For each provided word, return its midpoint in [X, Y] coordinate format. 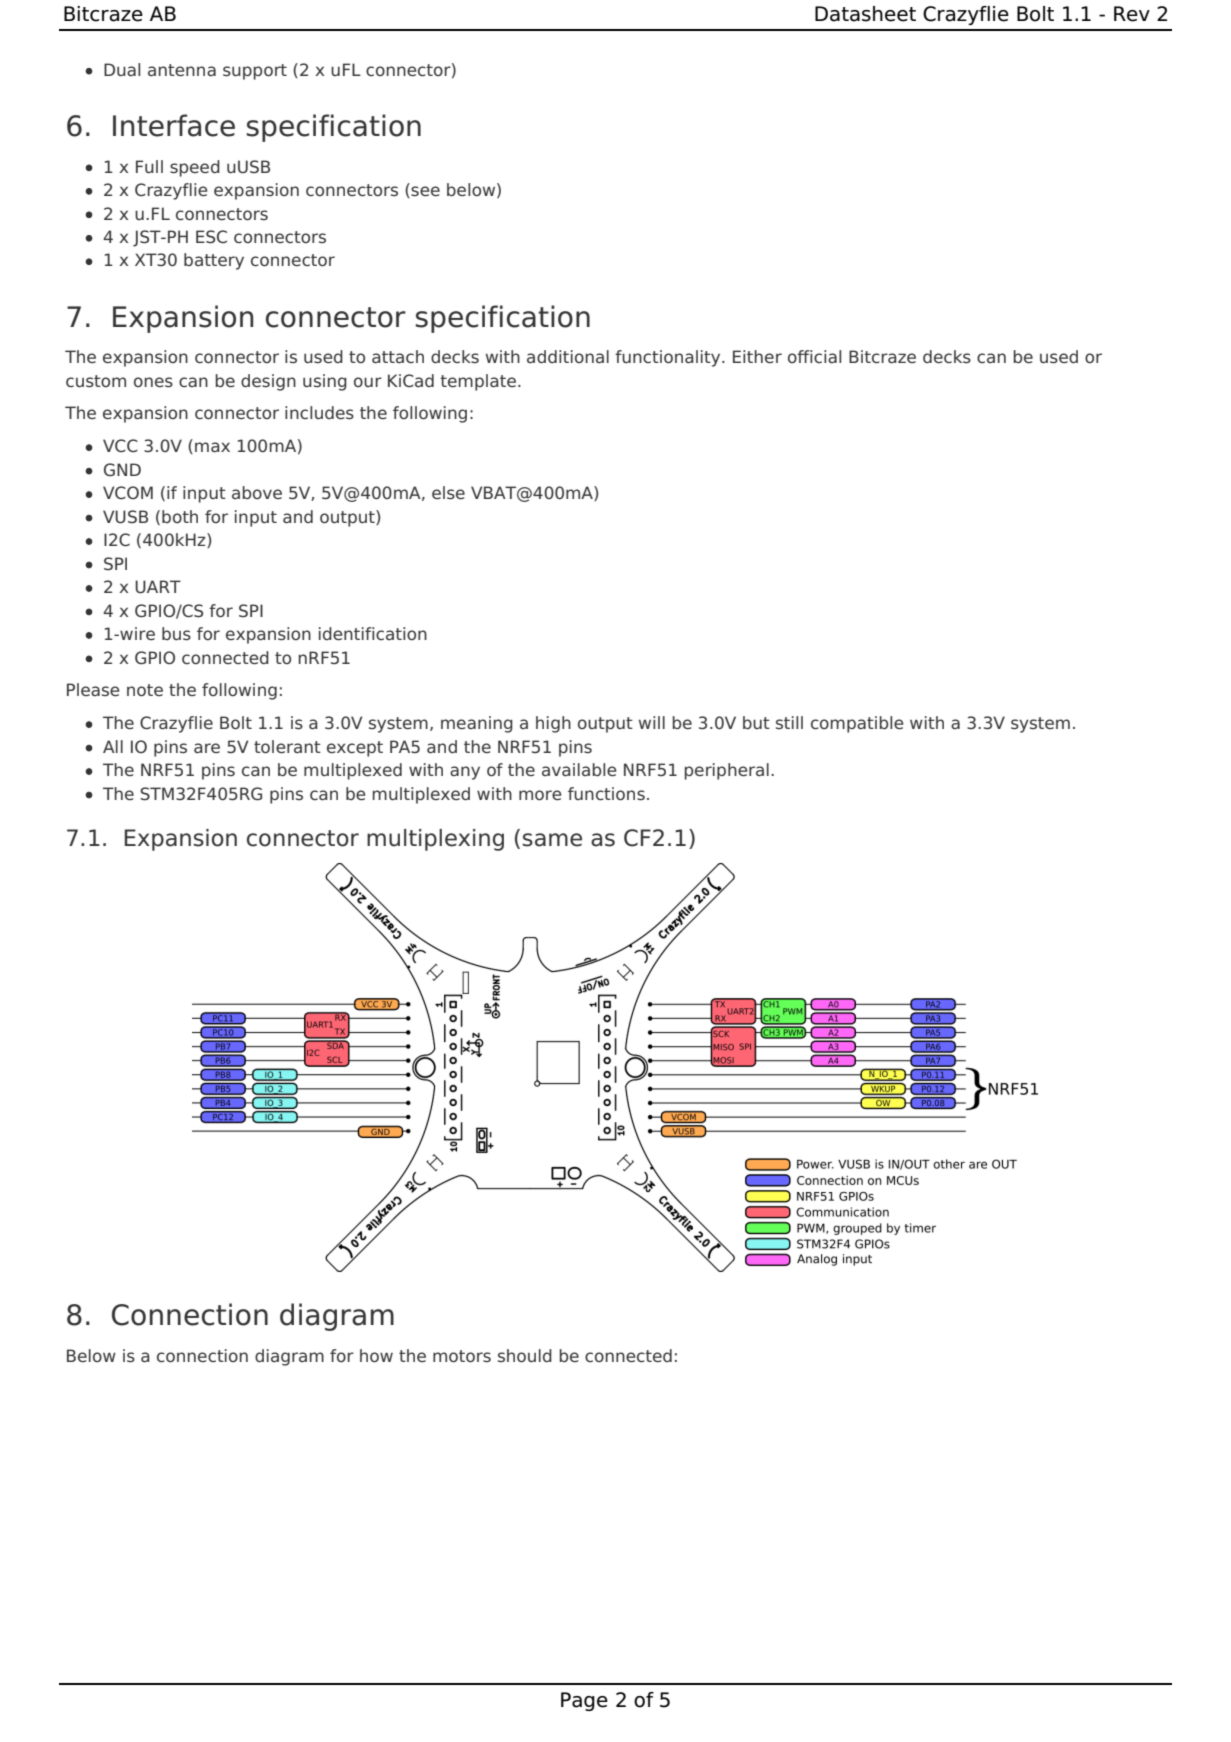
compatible [857, 724]
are [207, 748]
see [424, 192]
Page [584, 1701]
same [552, 840]
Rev [1132, 14]
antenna [182, 70]
